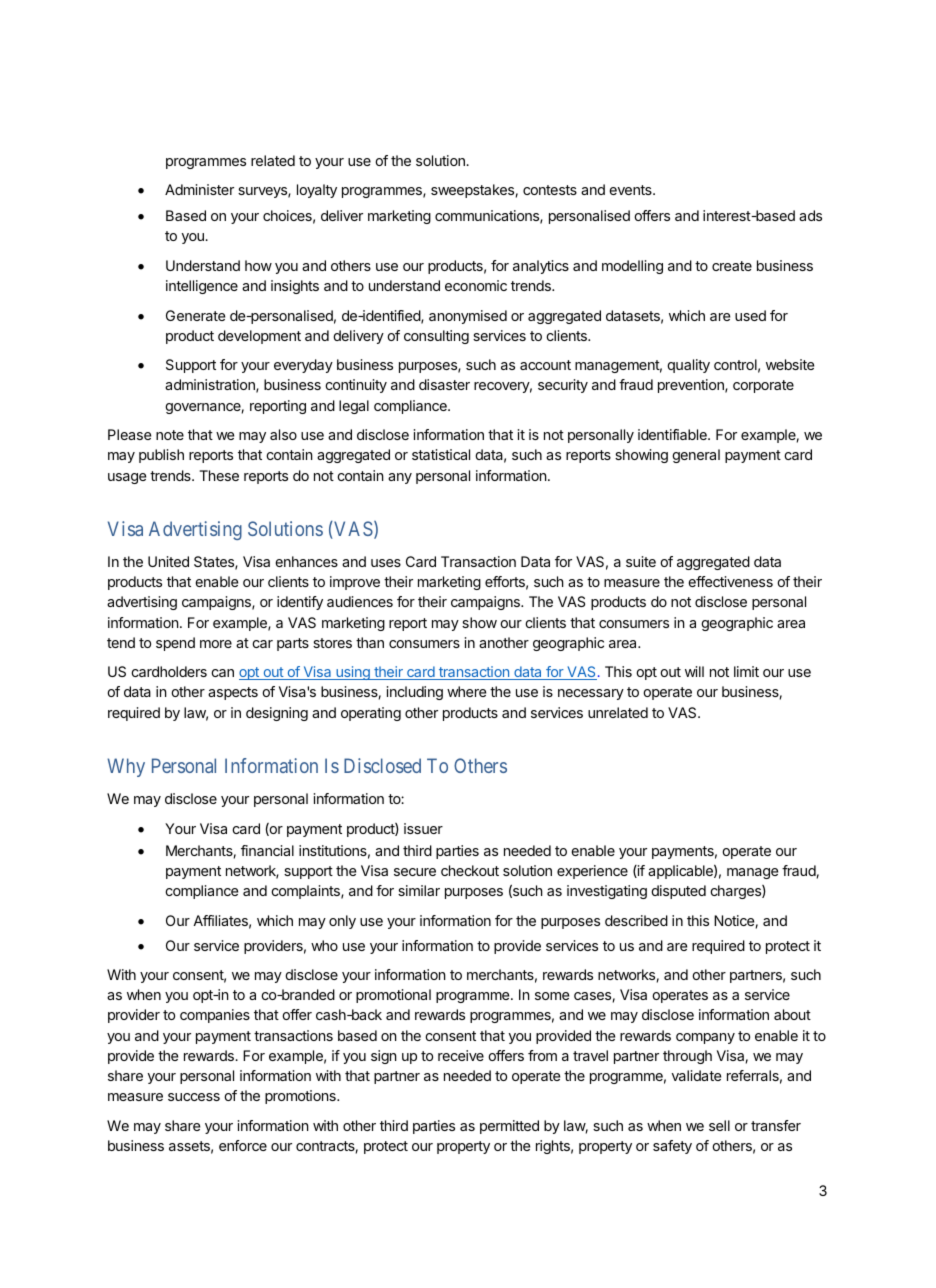 Image resolution: width=936 pixels, height=1288 pixels. I want to click on sell, so click(719, 1125).
